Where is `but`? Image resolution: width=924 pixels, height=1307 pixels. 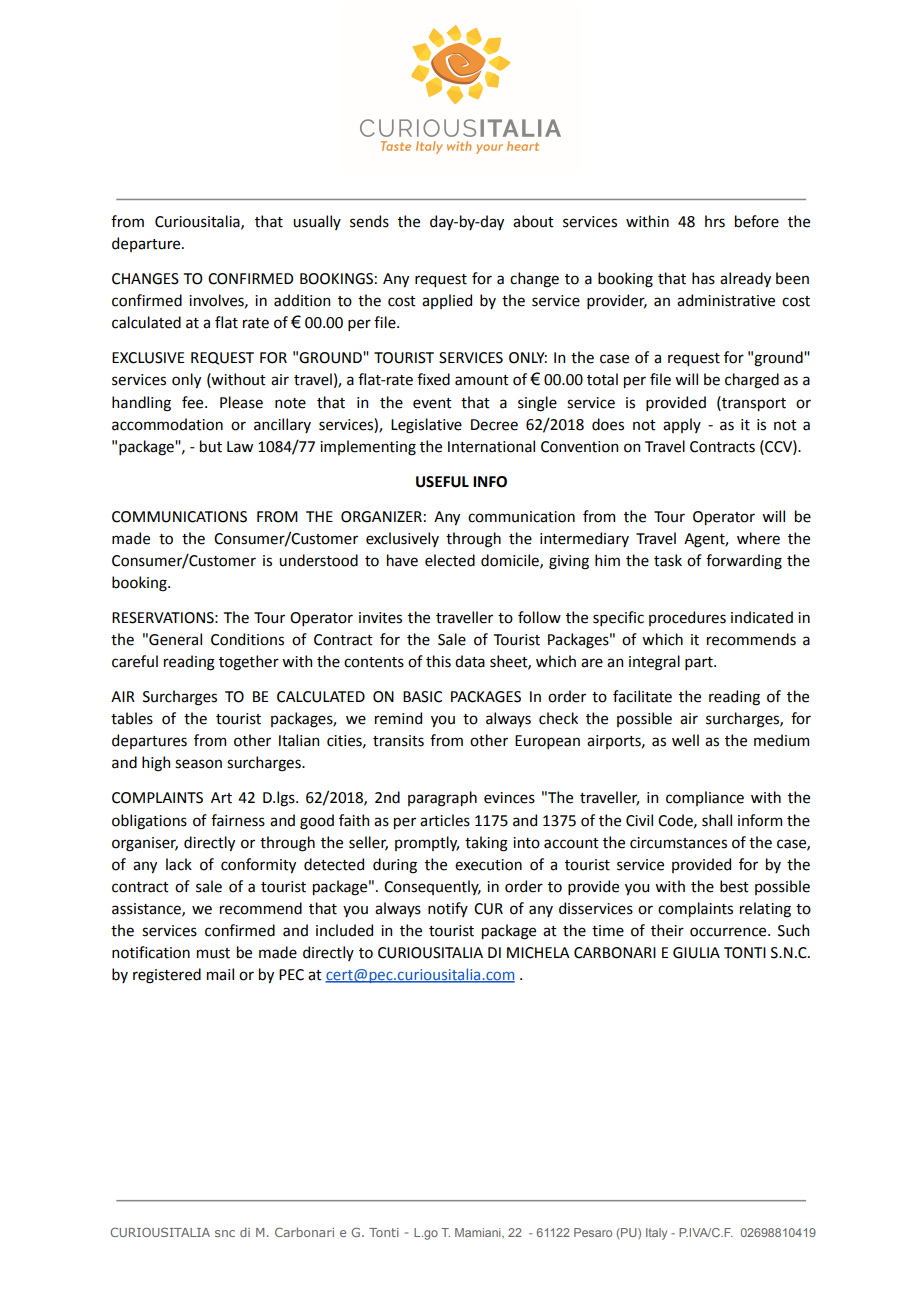 but is located at coordinates (211, 446).
